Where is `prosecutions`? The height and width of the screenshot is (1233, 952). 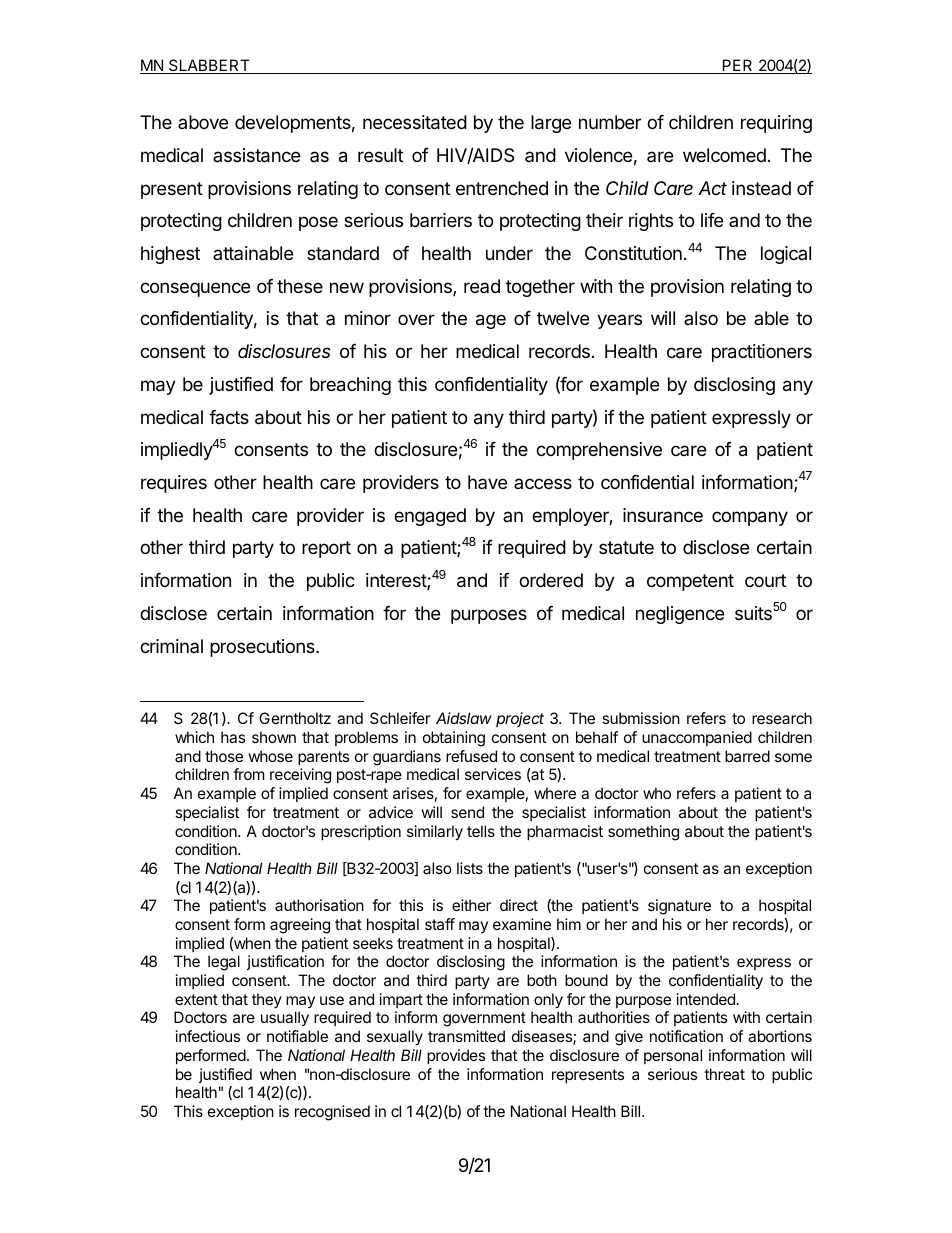 prosecutions is located at coordinates (263, 648).
